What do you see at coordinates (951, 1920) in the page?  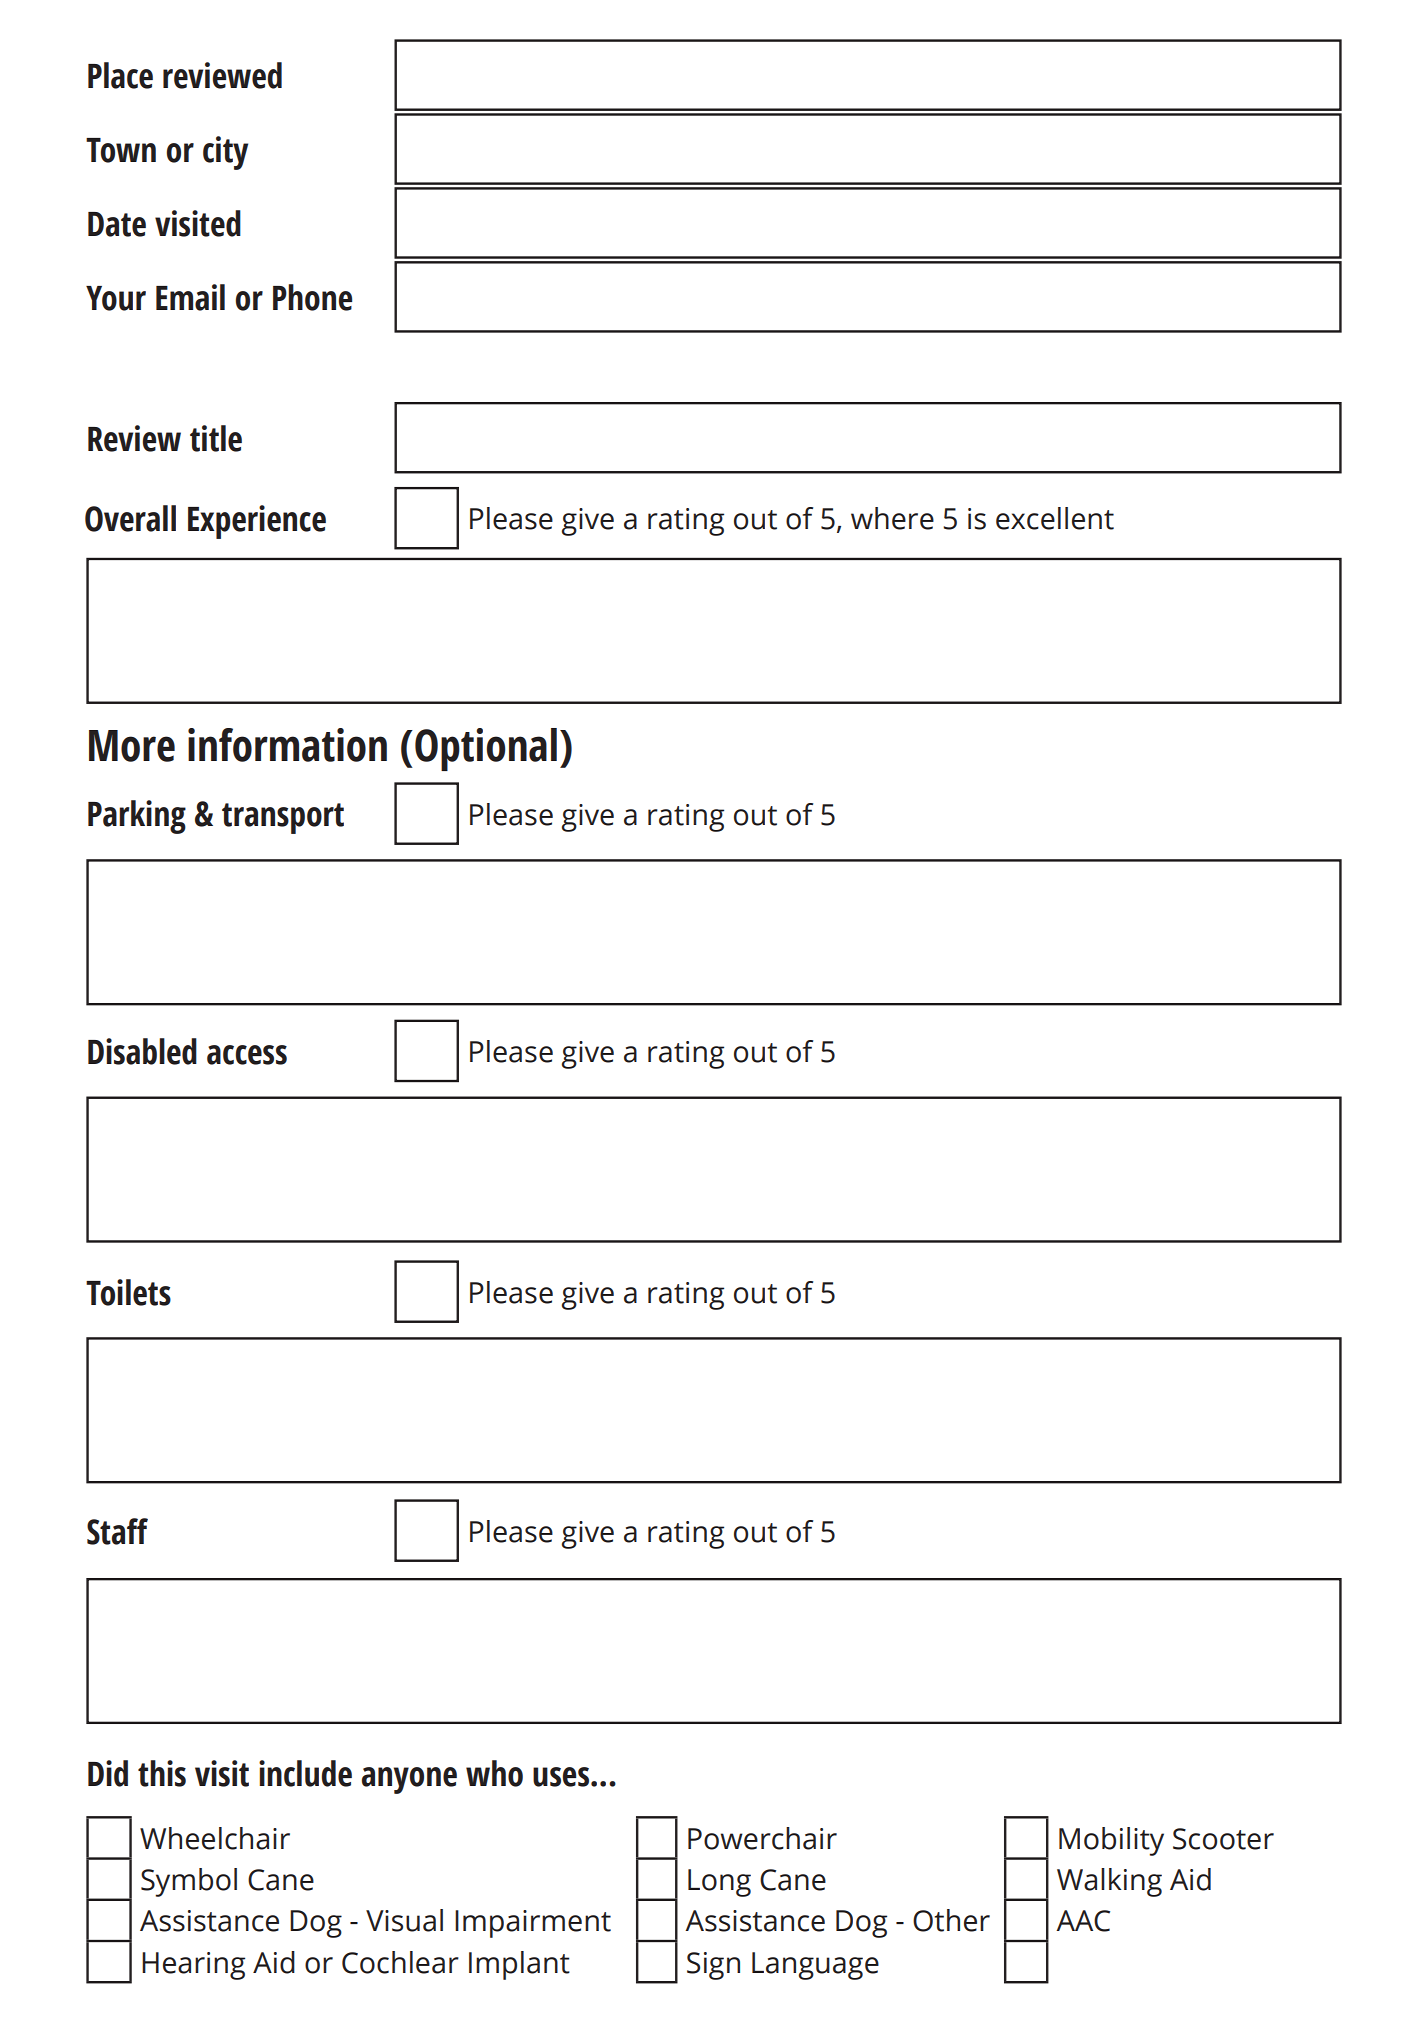 I see `Other` at bounding box center [951, 1920].
